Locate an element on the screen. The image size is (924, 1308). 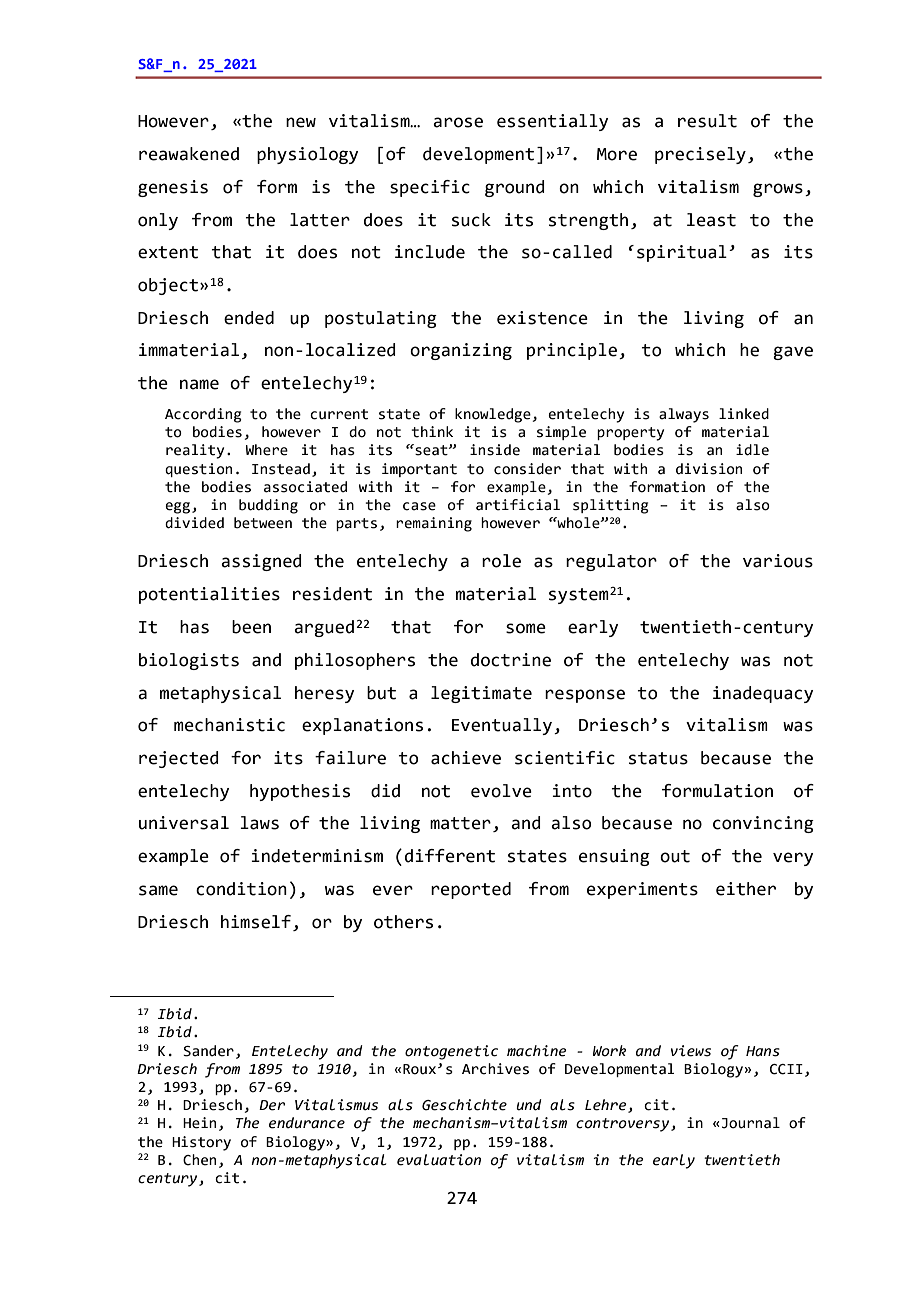
precisely is located at coordinates (700, 155).
